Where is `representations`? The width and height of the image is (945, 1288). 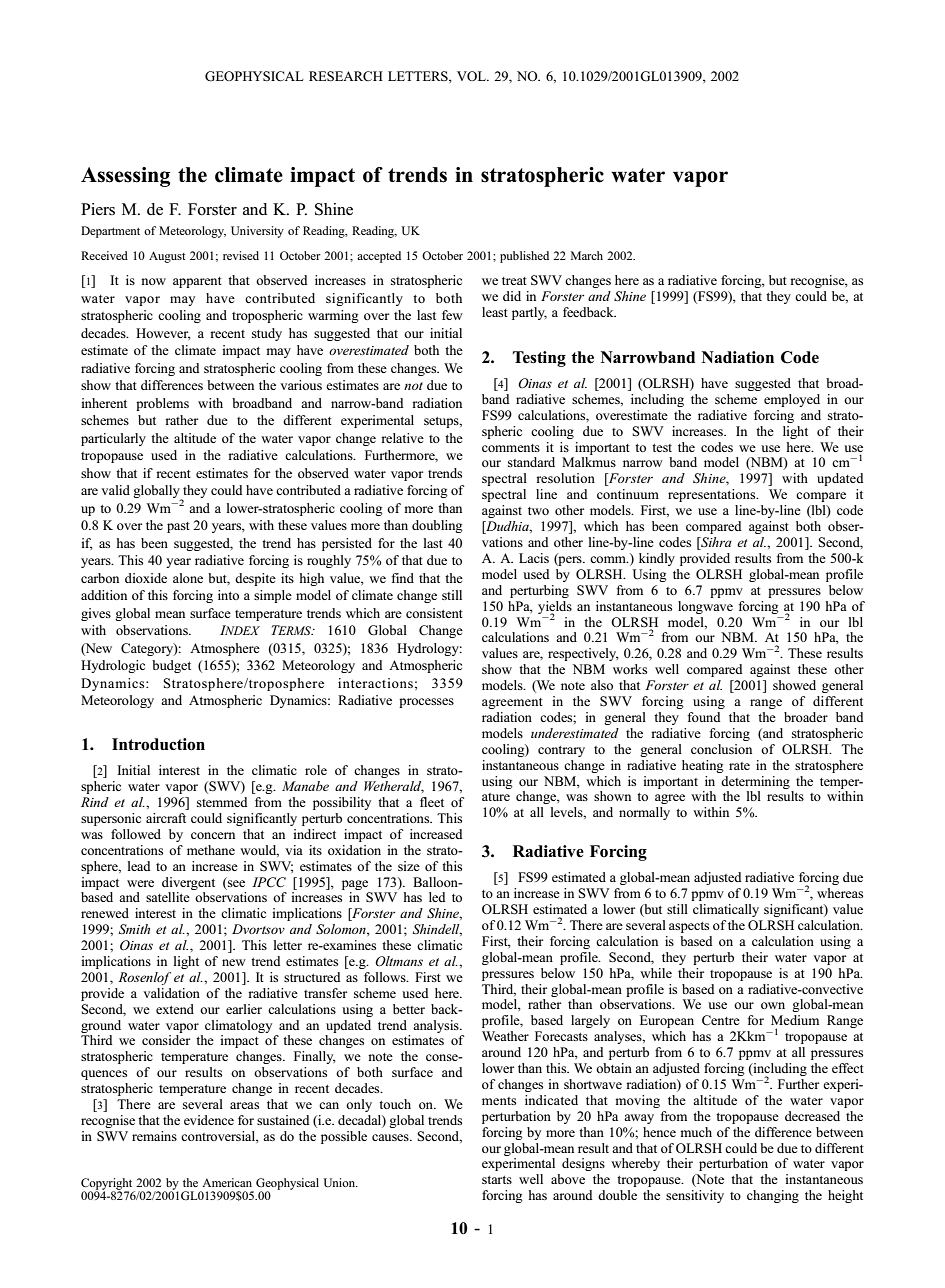
representations is located at coordinates (713, 495).
